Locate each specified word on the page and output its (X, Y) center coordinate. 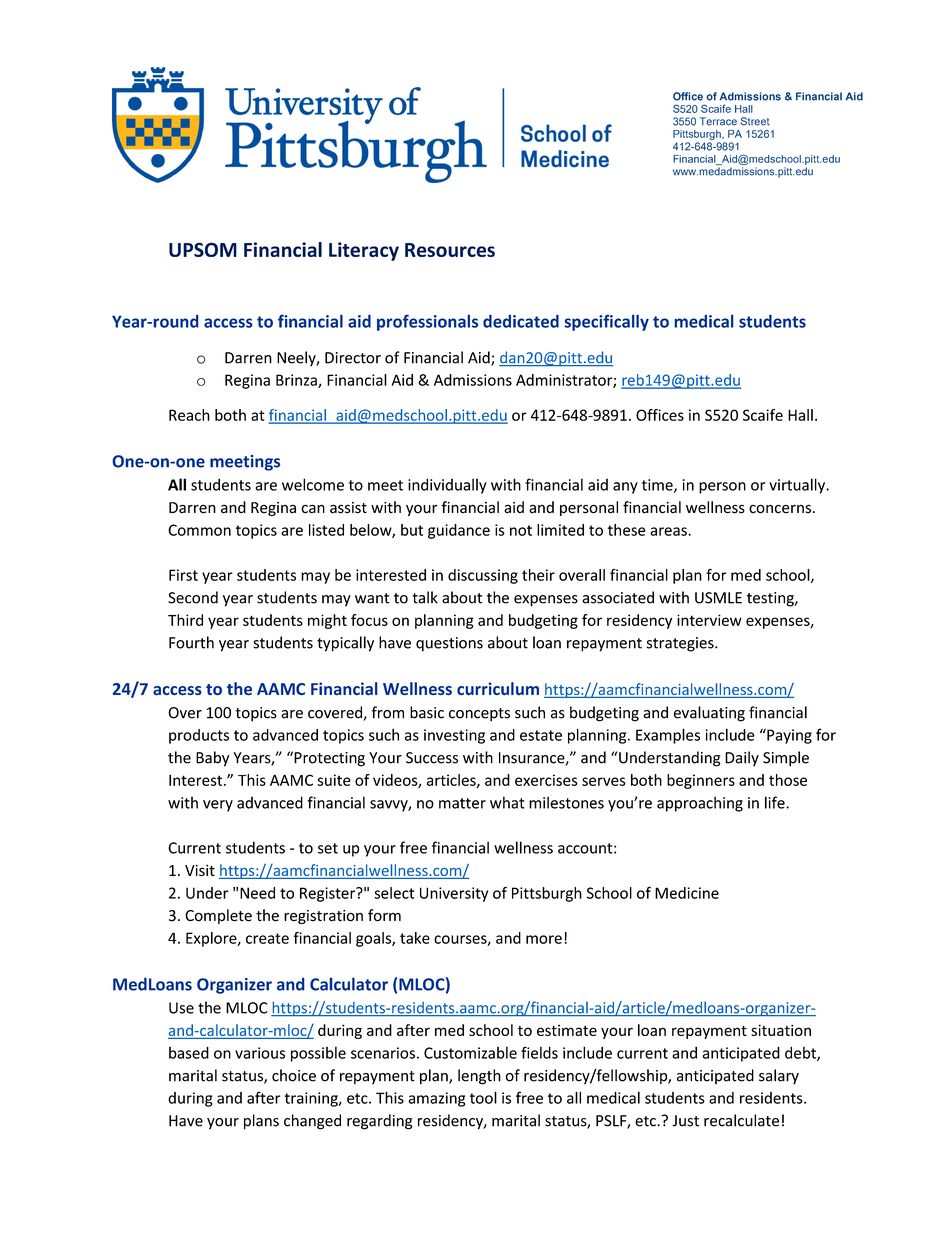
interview (709, 620)
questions (449, 644)
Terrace (718, 121)
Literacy (364, 251)
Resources (450, 250)
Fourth (191, 642)
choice (294, 1075)
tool (483, 1097)
